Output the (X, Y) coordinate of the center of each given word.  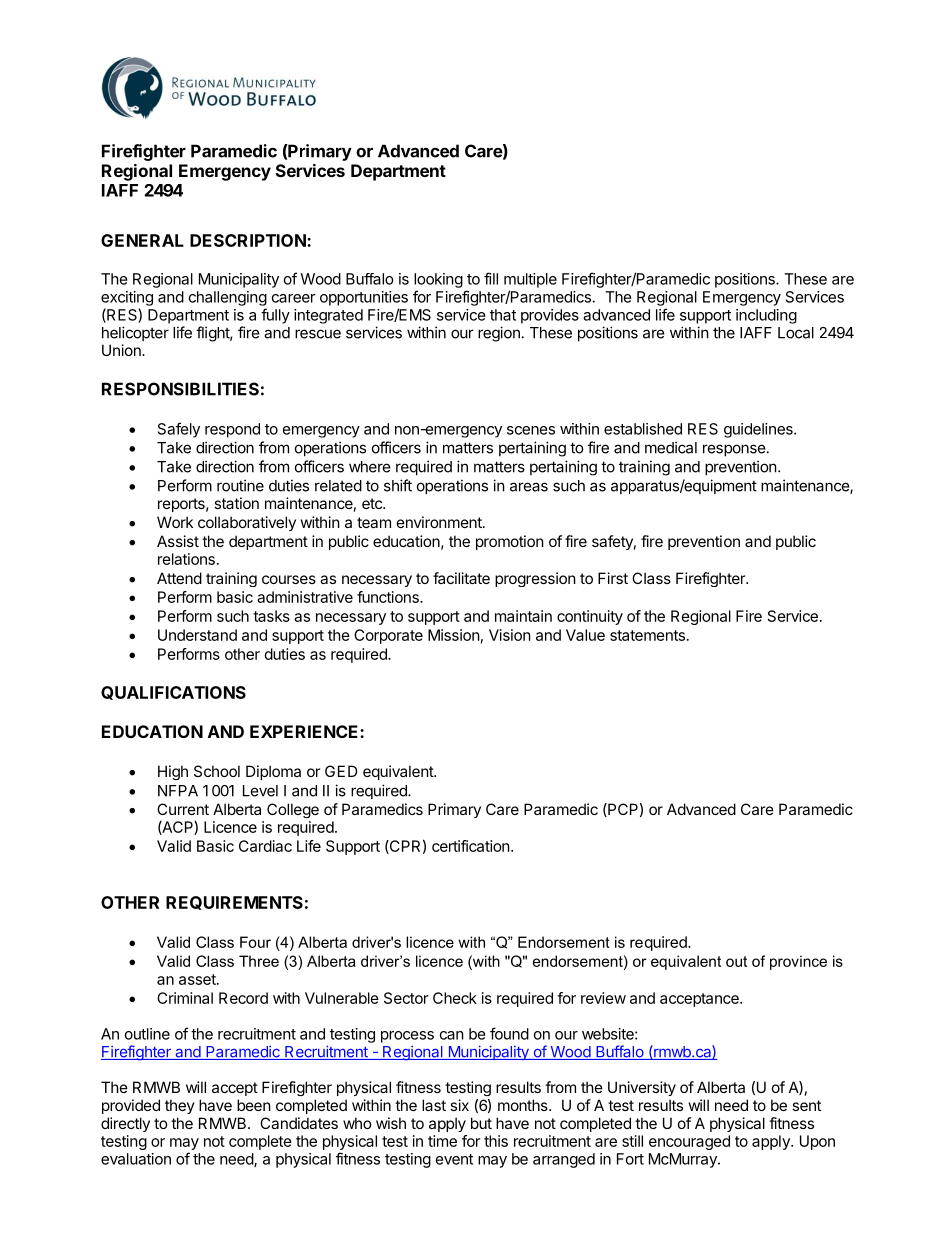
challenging (228, 298)
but (481, 1123)
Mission (454, 635)
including (766, 316)
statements (647, 635)
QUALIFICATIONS (173, 693)
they (180, 1106)
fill (491, 278)
